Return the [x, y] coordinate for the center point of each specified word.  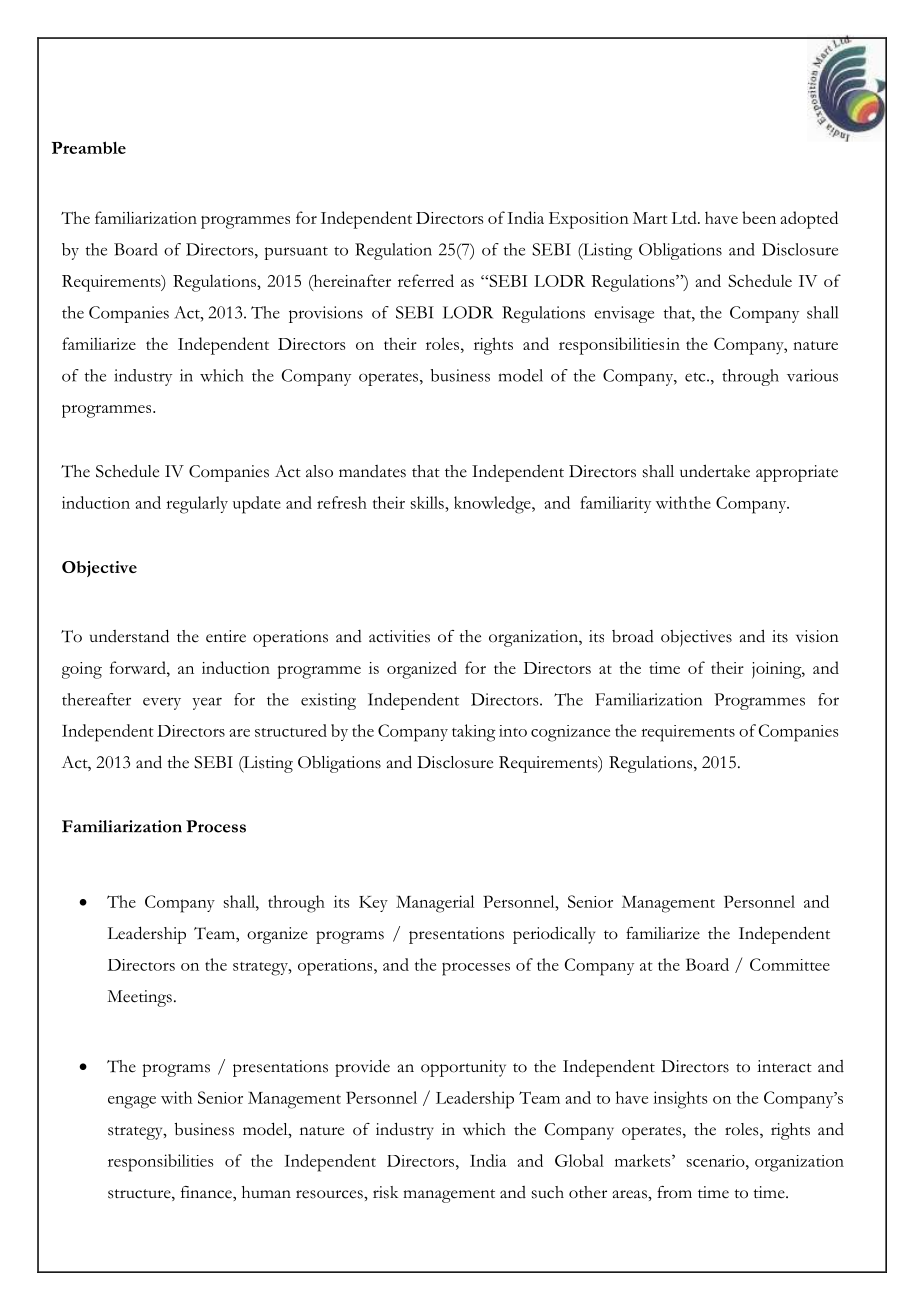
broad [633, 636]
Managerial [435, 904]
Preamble [89, 147]
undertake [715, 471]
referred [426, 280]
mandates [372, 471]
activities [399, 636]
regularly [197, 505]
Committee [790, 964]
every [162, 703]
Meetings [139, 998]
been [759, 217]
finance [207, 1192]
